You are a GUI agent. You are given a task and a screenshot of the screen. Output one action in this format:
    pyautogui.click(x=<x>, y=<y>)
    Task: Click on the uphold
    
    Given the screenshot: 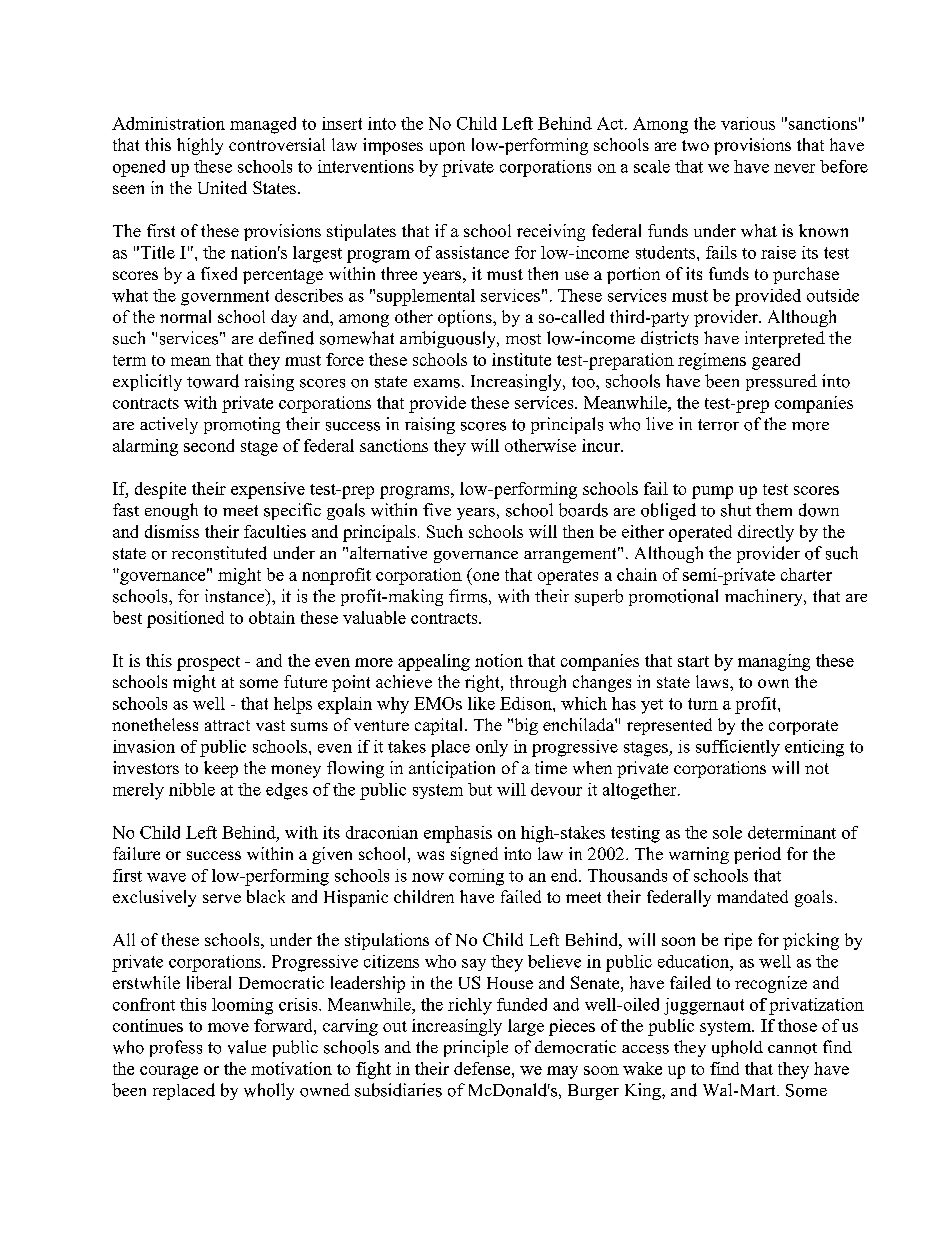 What is the action you would take?
    pyautogui.click(x=737, y=1048)
